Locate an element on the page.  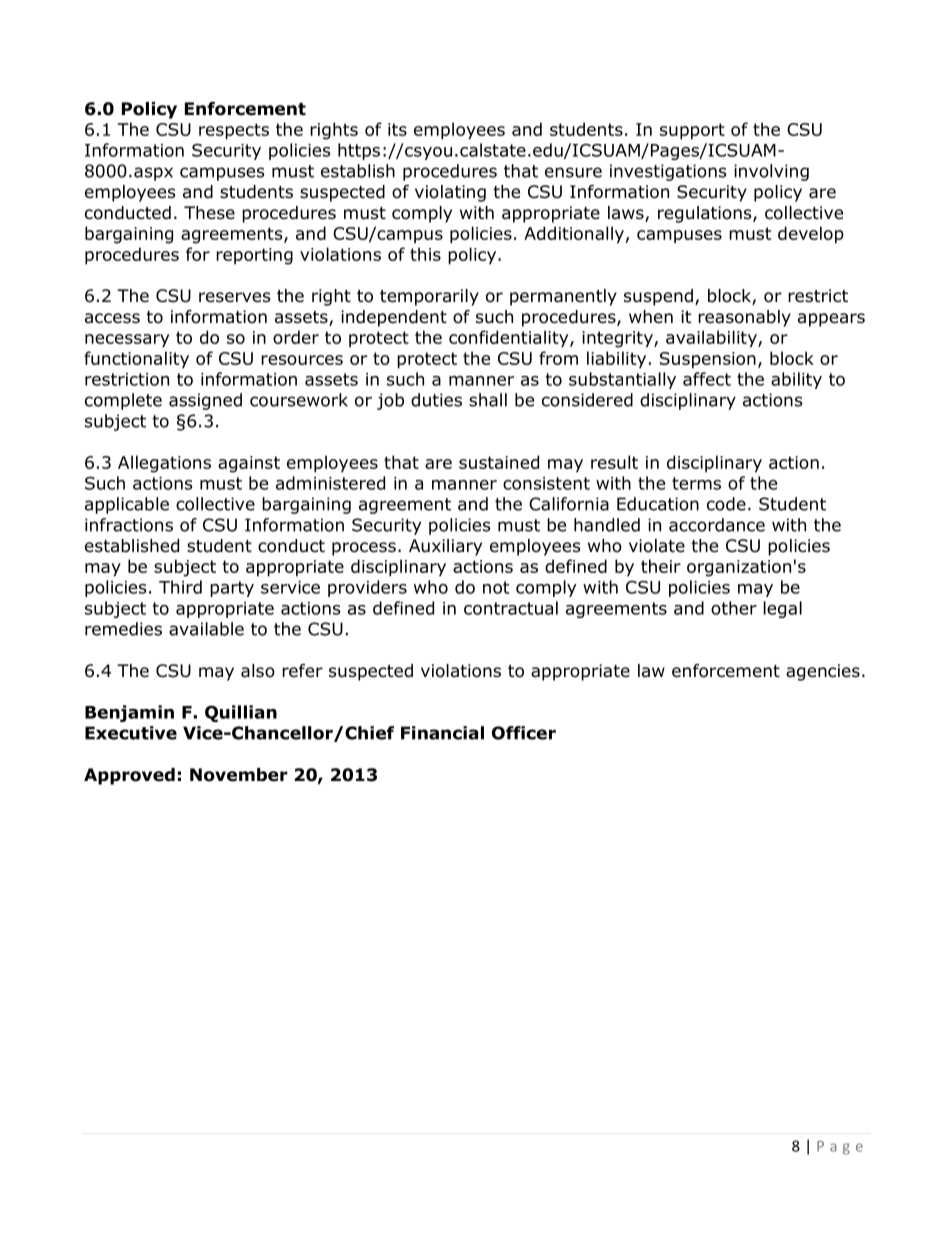
Financial is located at coordinates (442, 733).
